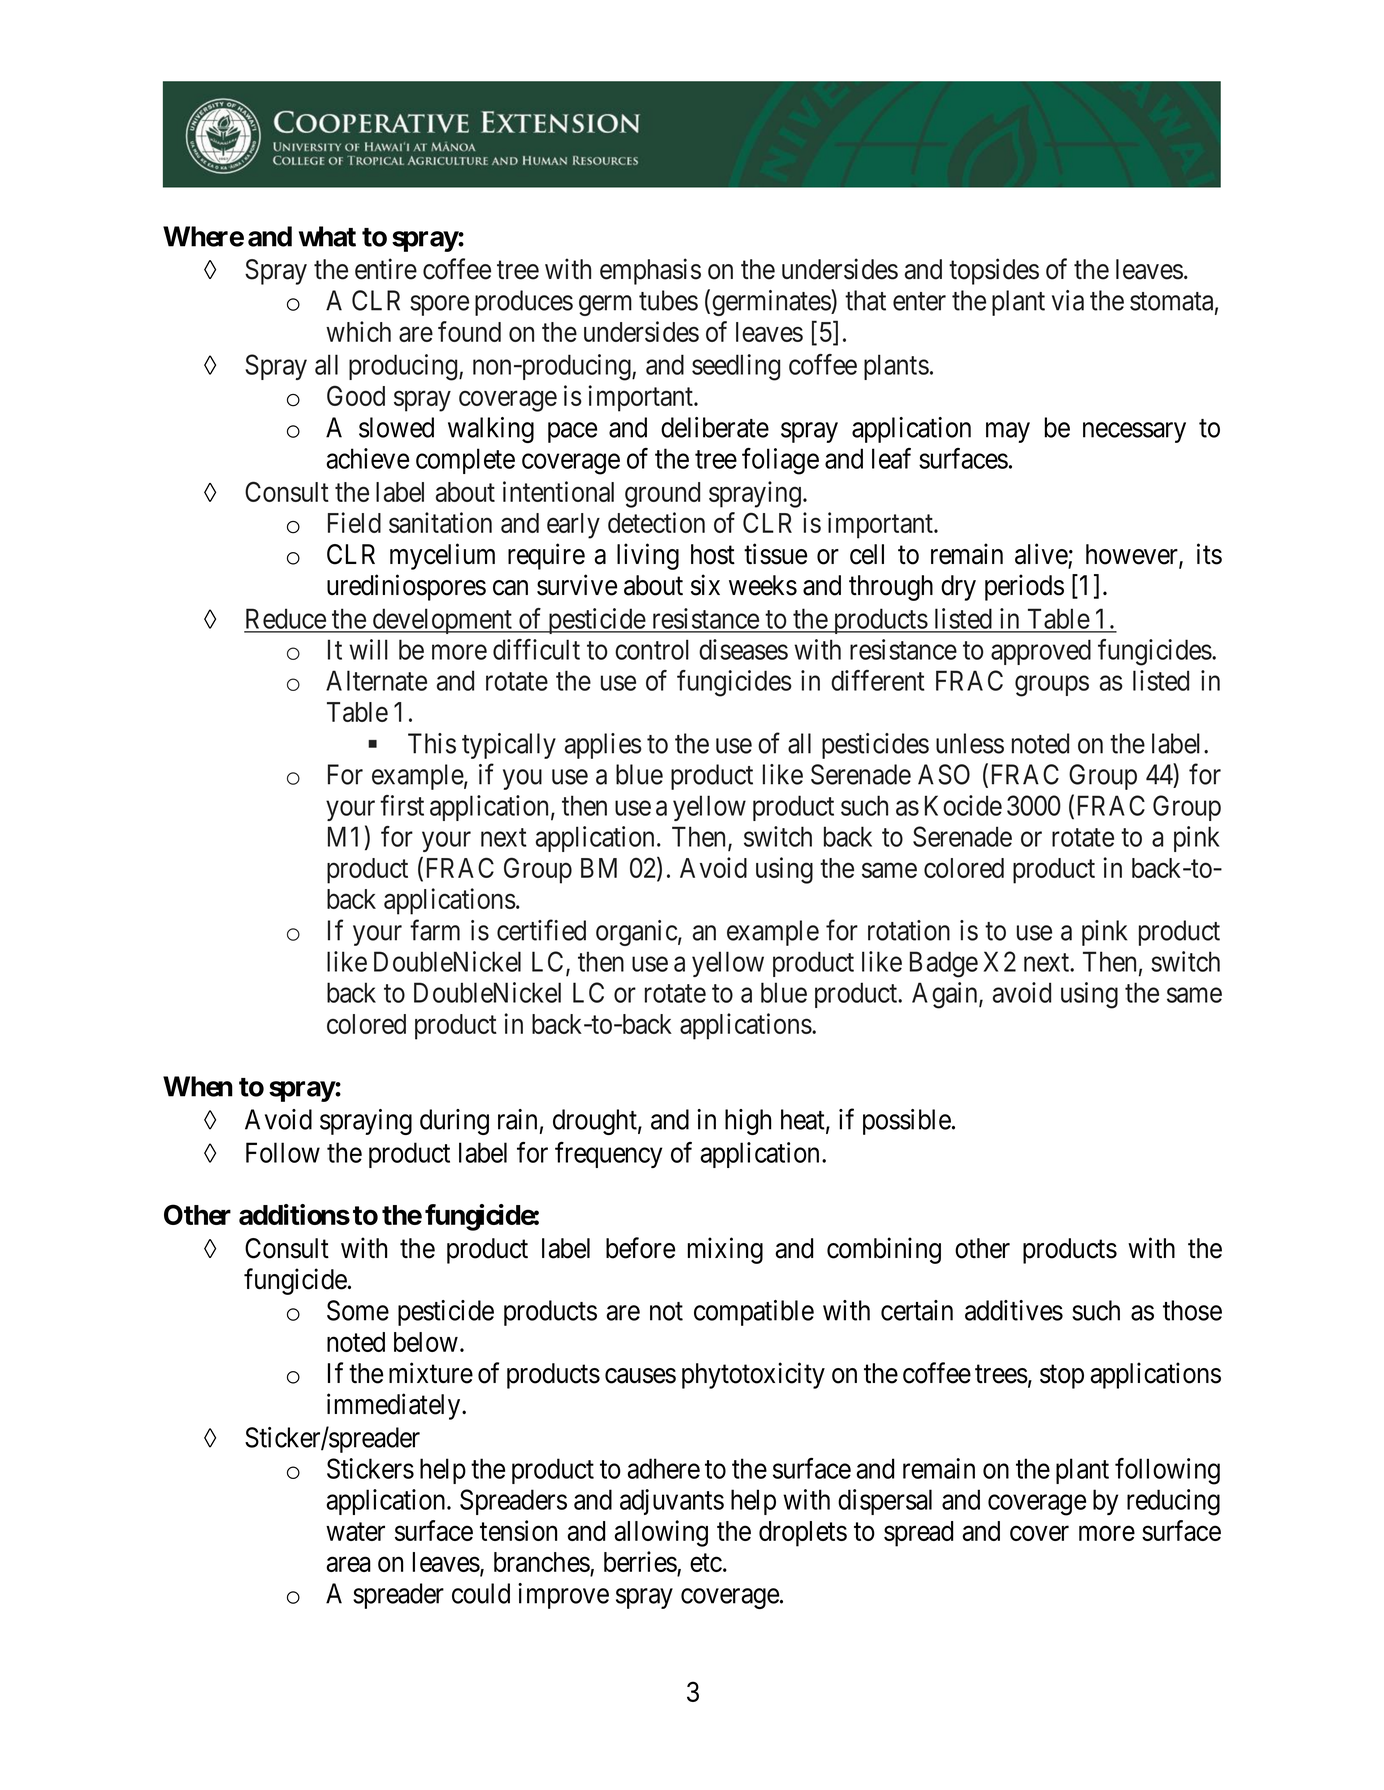 The height and width of the document is (1790, 1384). I want to click on what, so click(327, 236).
